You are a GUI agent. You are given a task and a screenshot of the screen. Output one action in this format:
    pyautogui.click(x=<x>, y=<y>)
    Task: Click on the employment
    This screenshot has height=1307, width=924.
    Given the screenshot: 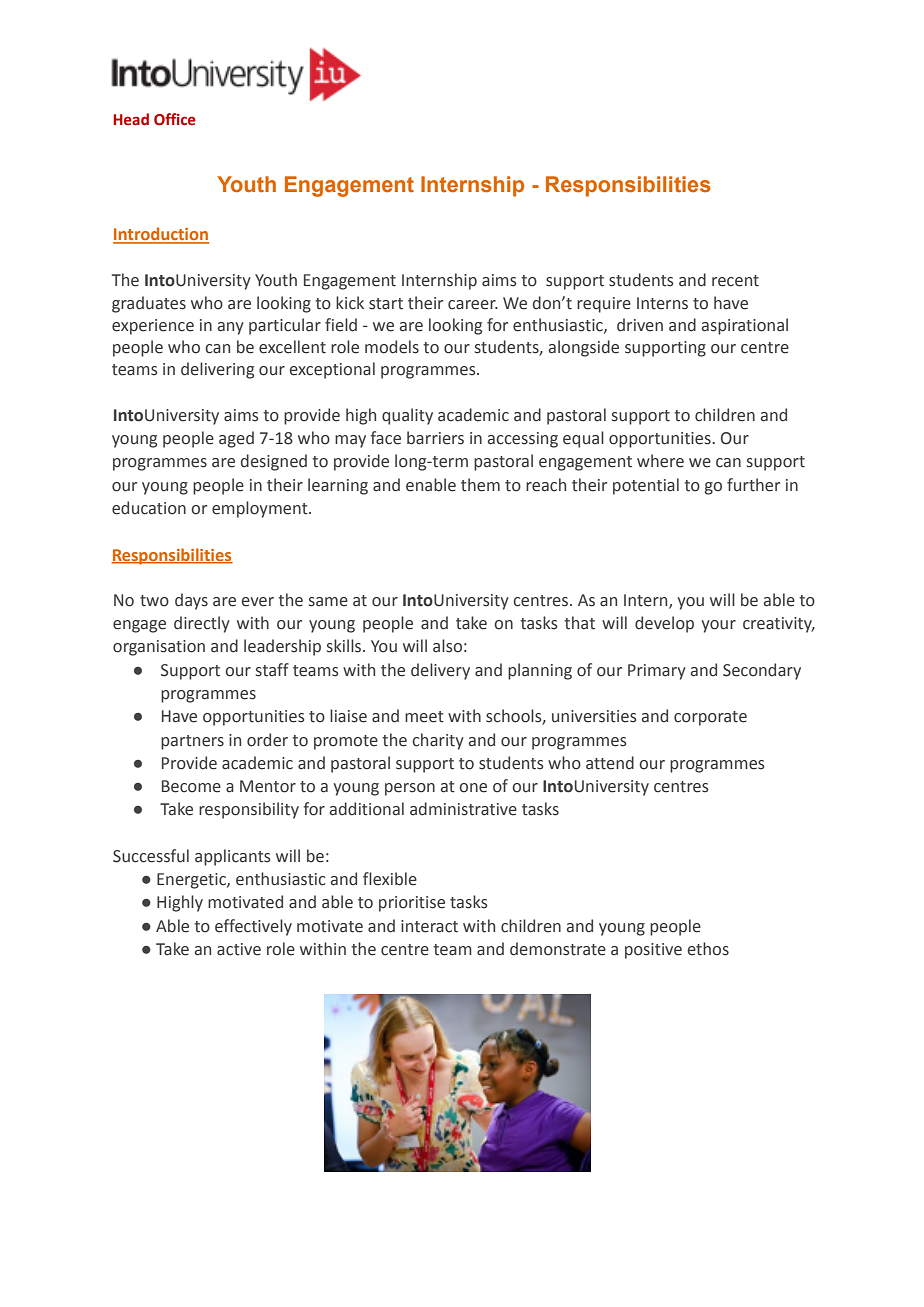 What is the action you would take?
    pyautogui.click(x=261, y=509)
